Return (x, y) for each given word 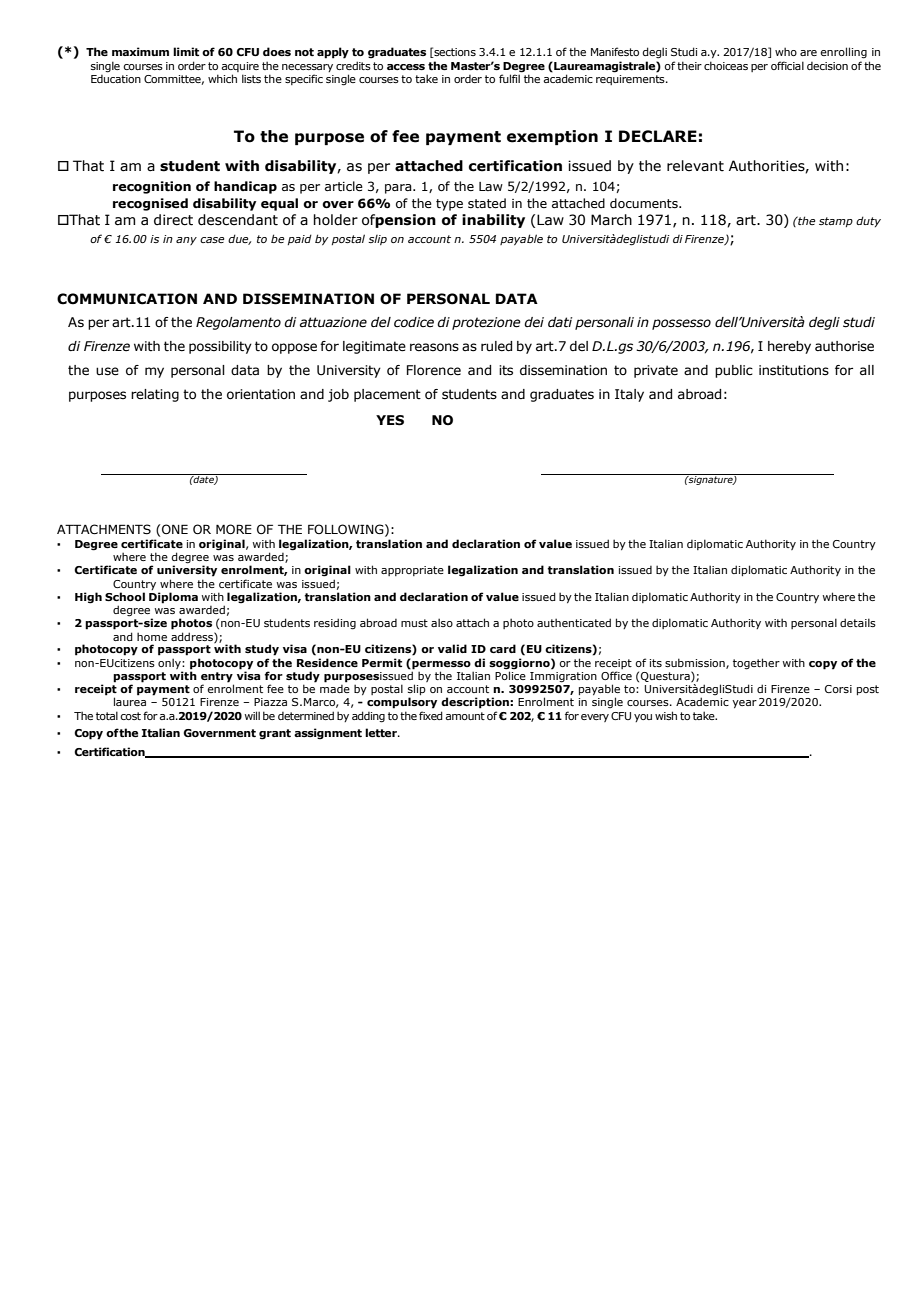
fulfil (510, 77)
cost (130, 716)
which (222, 78)
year (744, 704)
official (787, 65)
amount (465, 716)
